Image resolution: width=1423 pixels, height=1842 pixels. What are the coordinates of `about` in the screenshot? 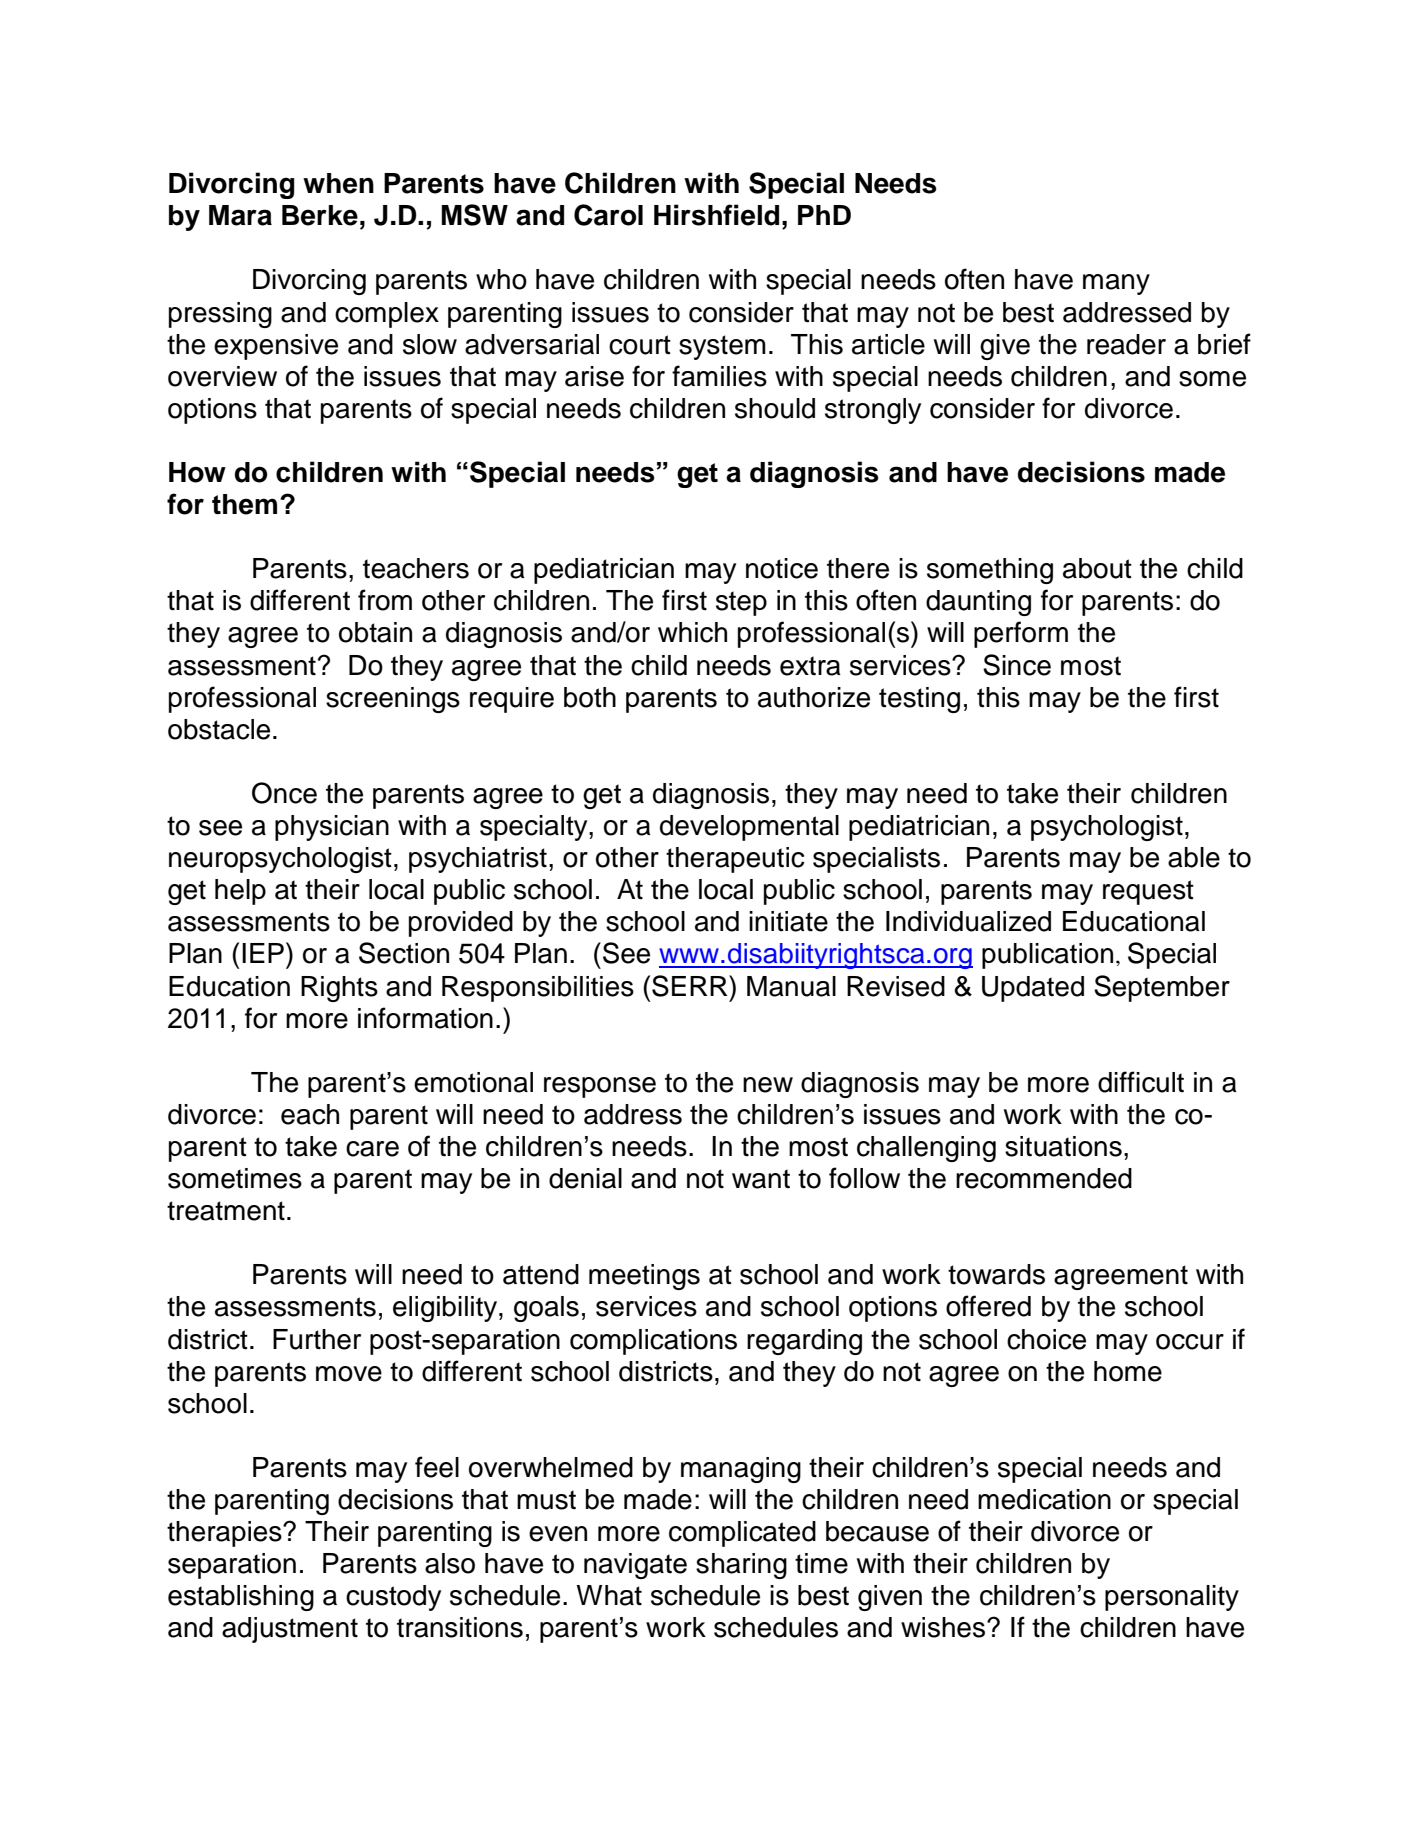 It's located at (1097, 568).
